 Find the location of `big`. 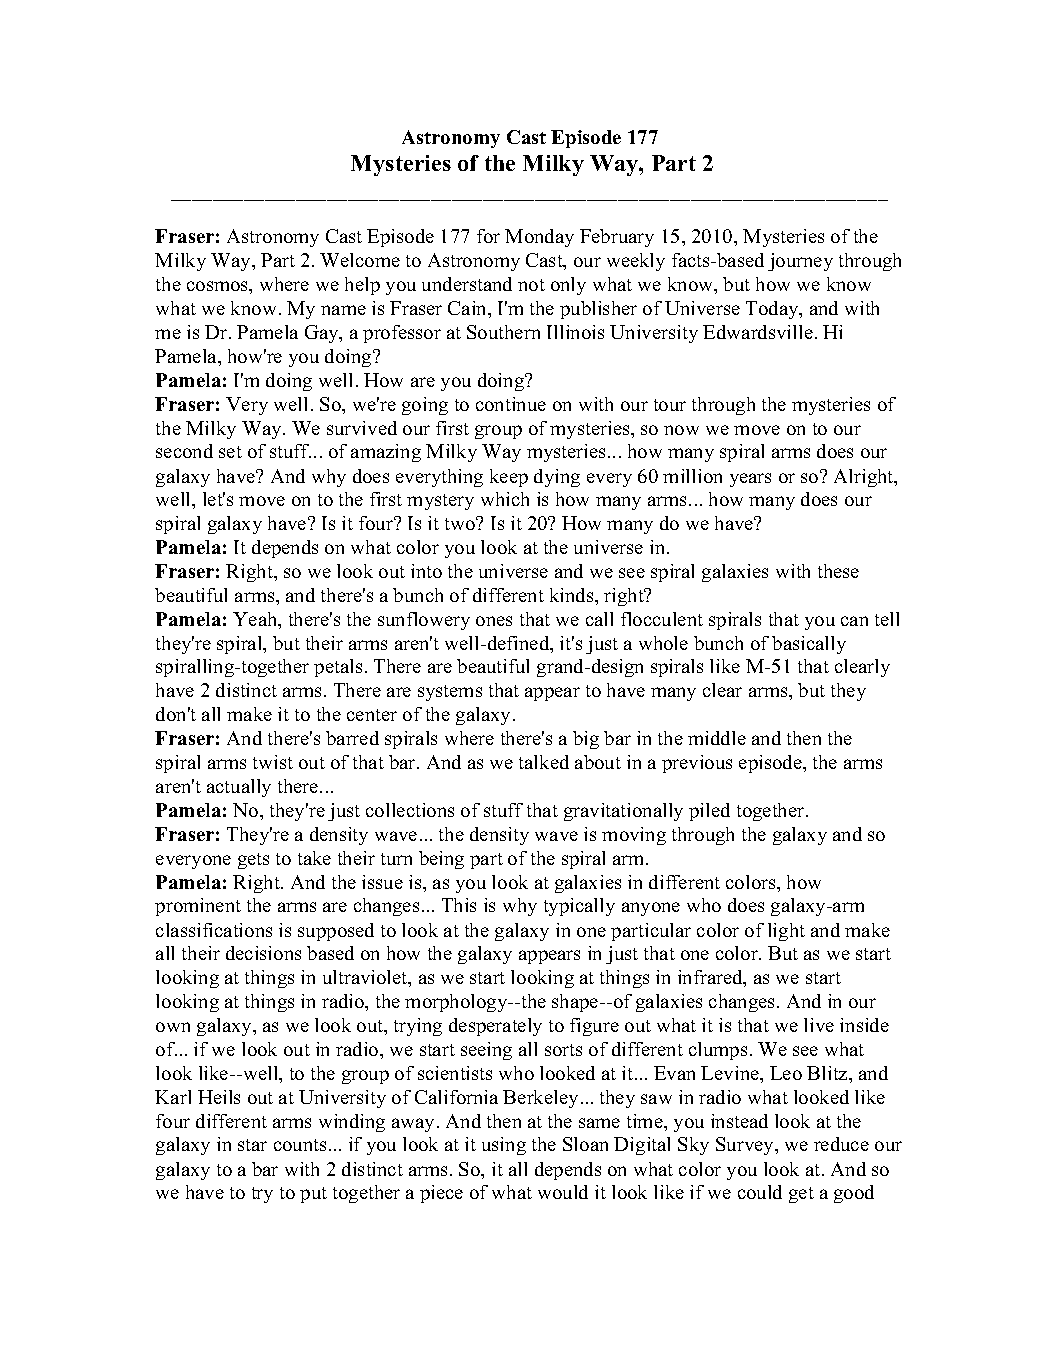

big is located at coordinates (586, 740).
